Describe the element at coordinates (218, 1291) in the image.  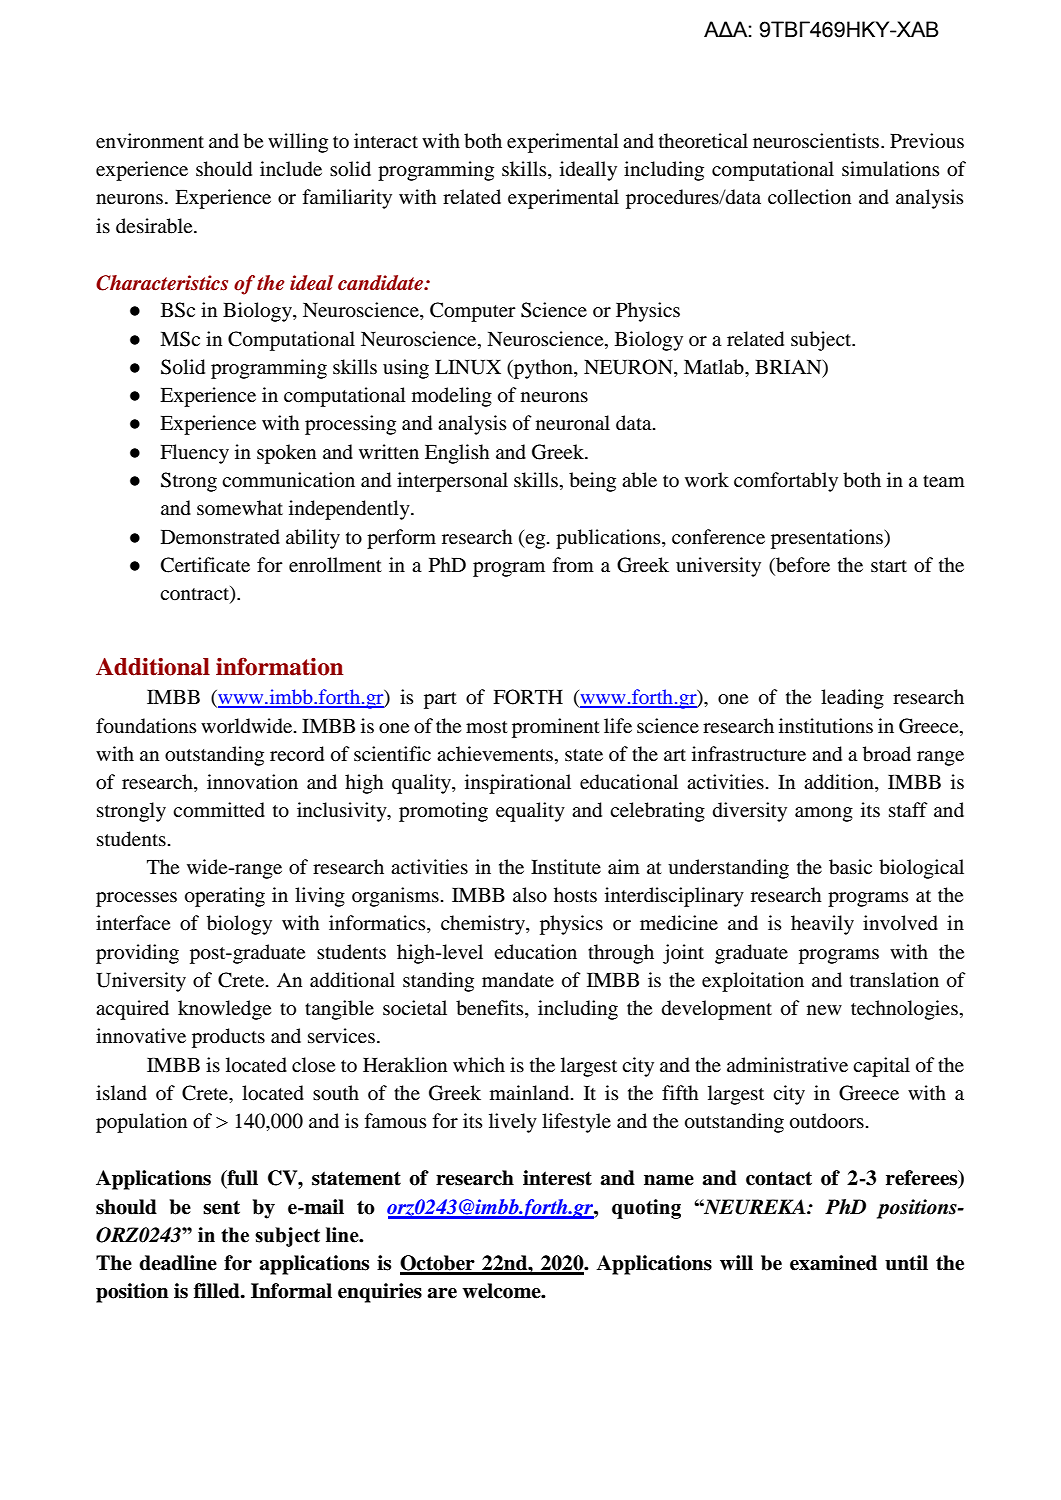
I see `filled` at that location.
